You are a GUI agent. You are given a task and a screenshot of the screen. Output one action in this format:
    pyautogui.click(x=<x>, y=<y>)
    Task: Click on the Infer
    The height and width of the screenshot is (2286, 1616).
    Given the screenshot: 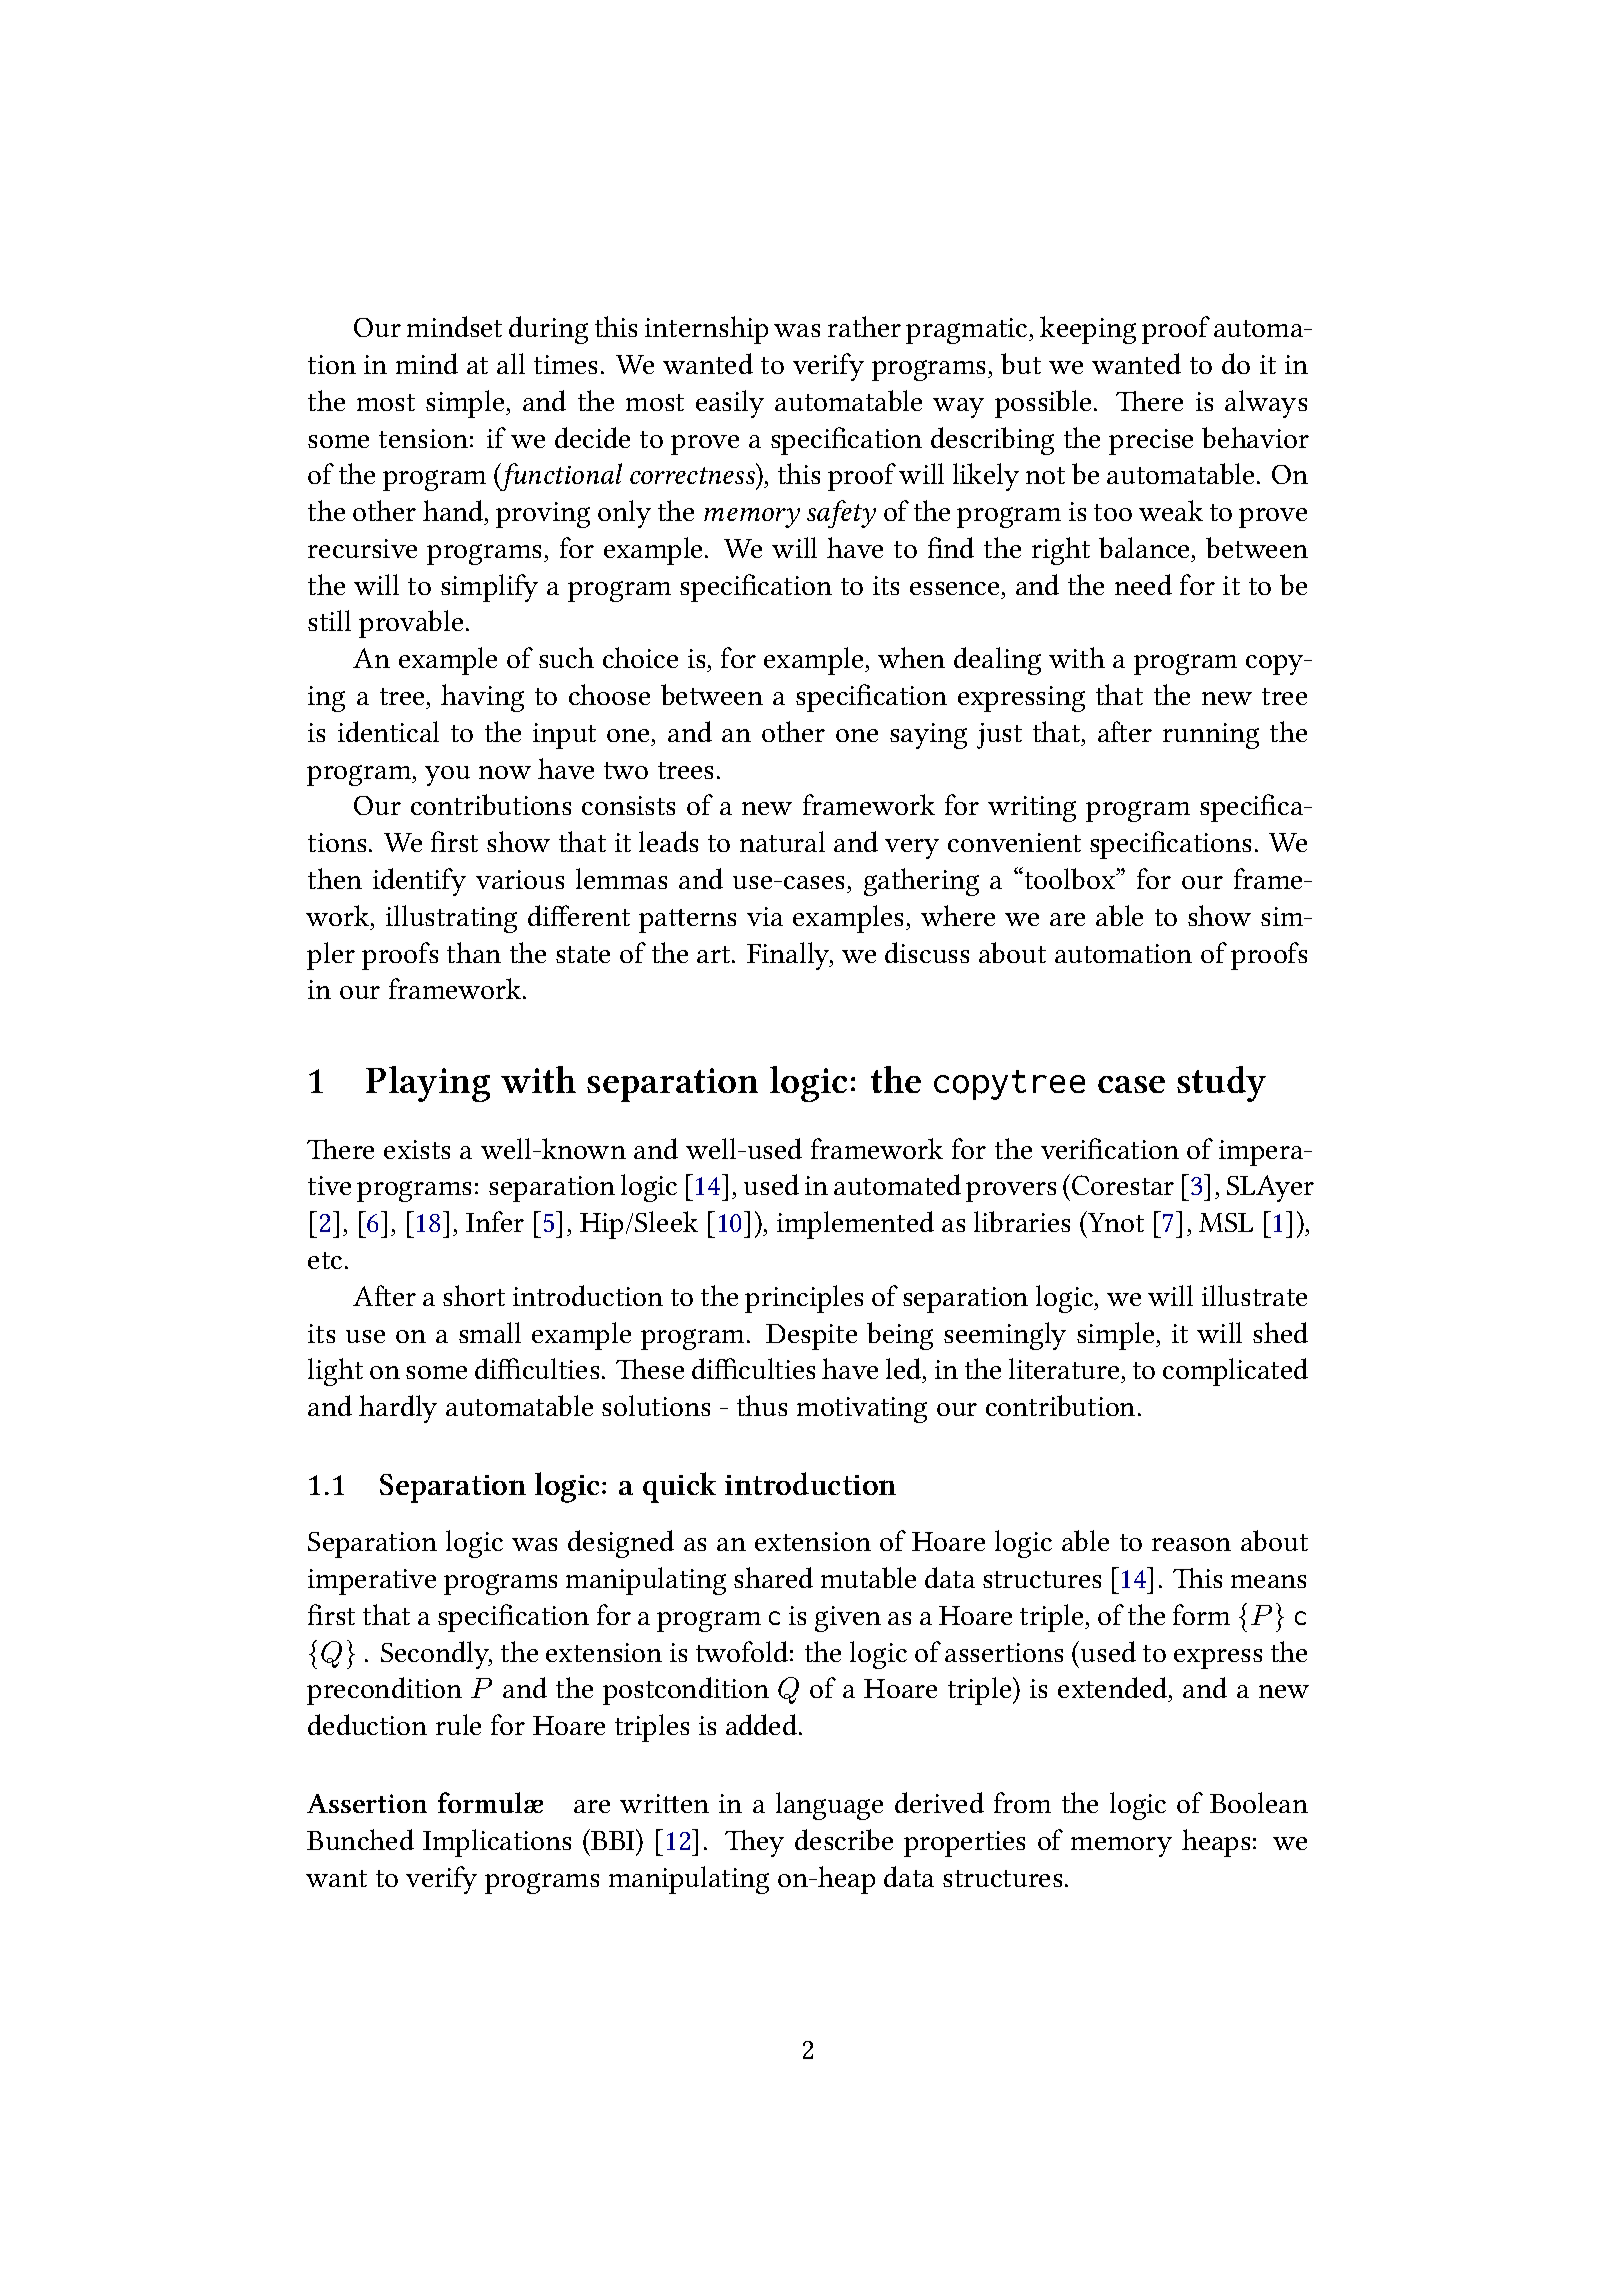 What is the action you would take?
    pyautogui.click(x=495, y=1221)
